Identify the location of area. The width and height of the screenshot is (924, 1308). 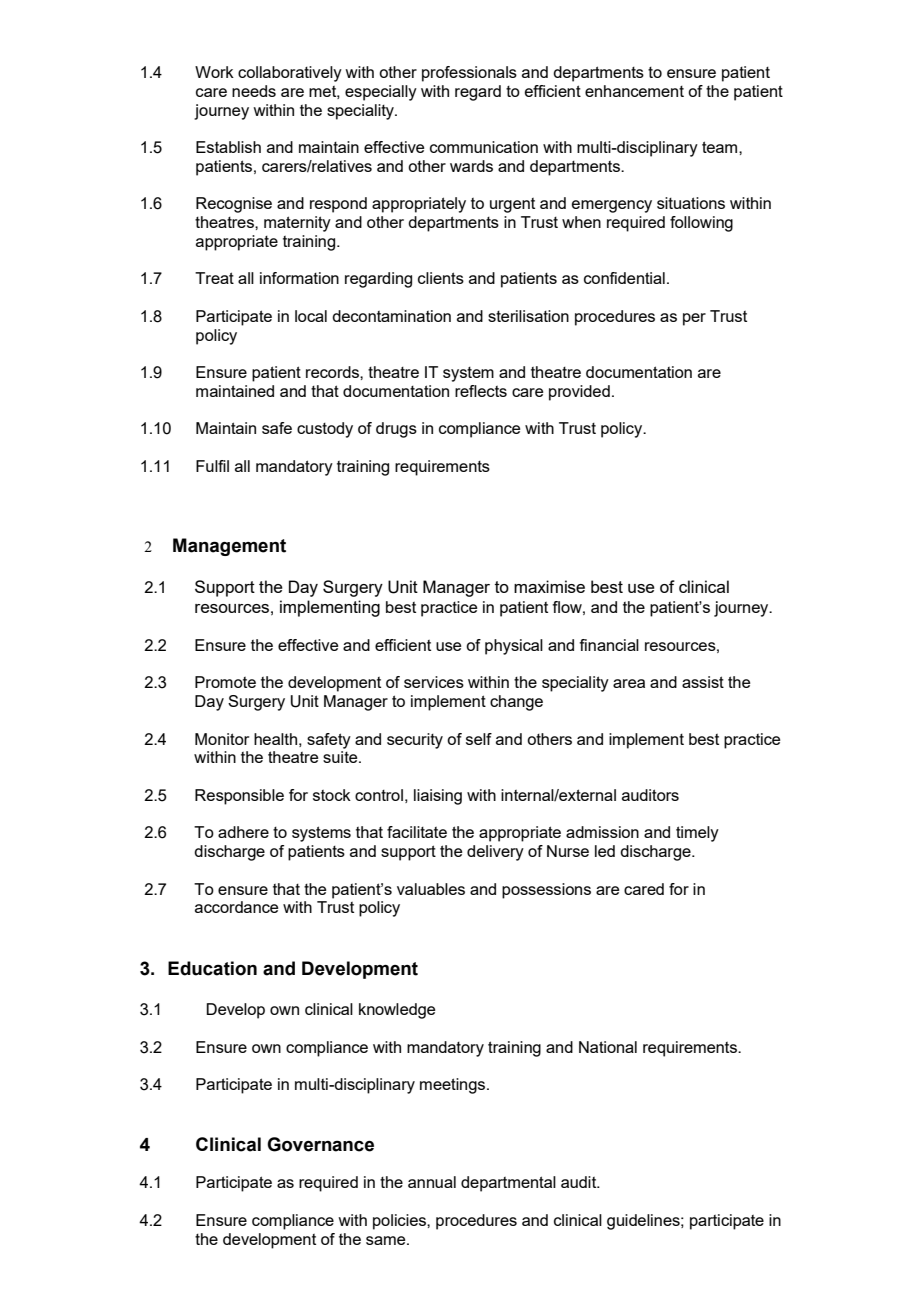
(629, 683).
